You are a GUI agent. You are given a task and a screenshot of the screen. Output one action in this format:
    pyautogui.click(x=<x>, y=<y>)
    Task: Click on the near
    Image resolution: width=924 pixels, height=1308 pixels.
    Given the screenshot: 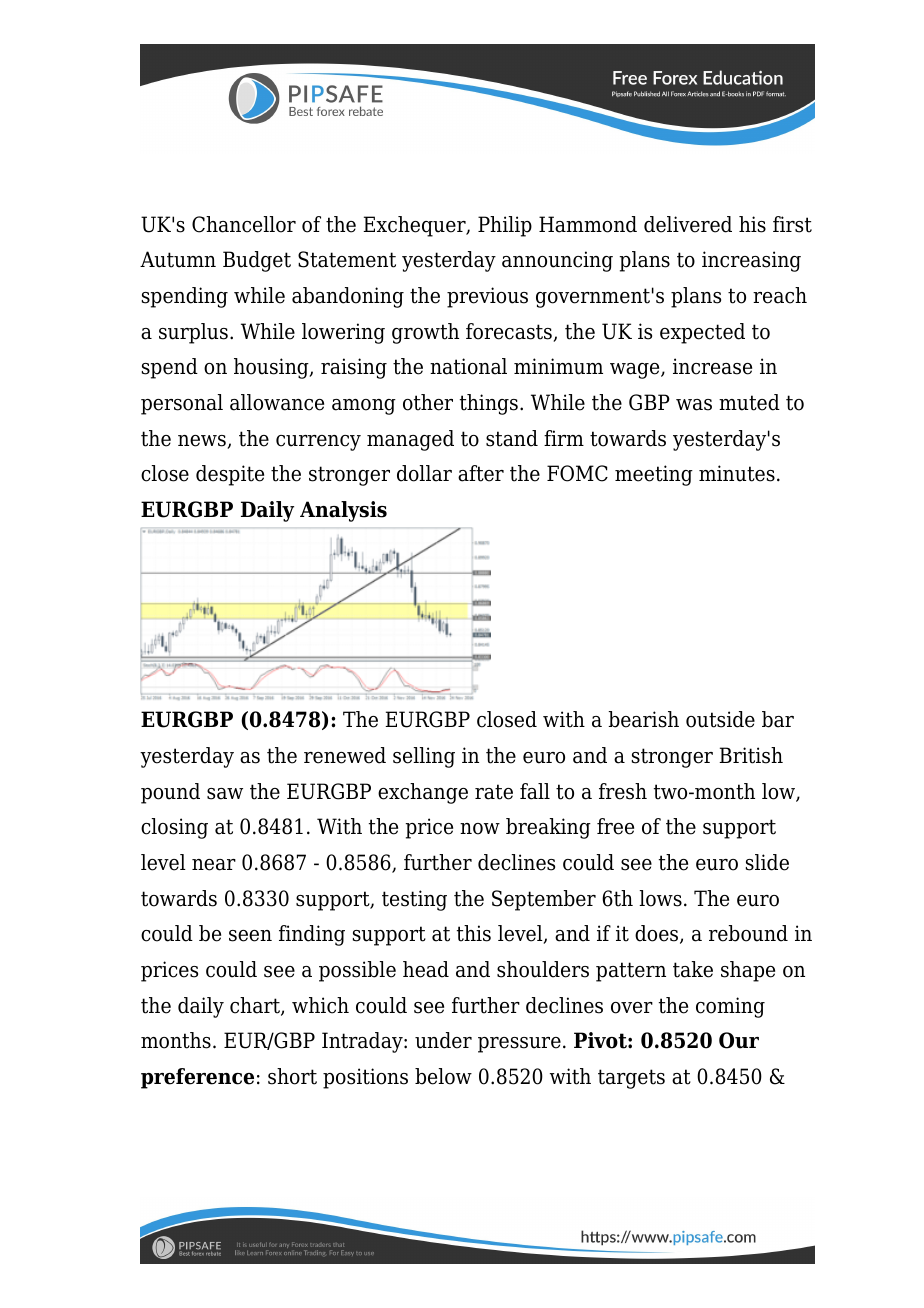 What is the action you would take?
    pyautogui.click(x=214, y=865)
